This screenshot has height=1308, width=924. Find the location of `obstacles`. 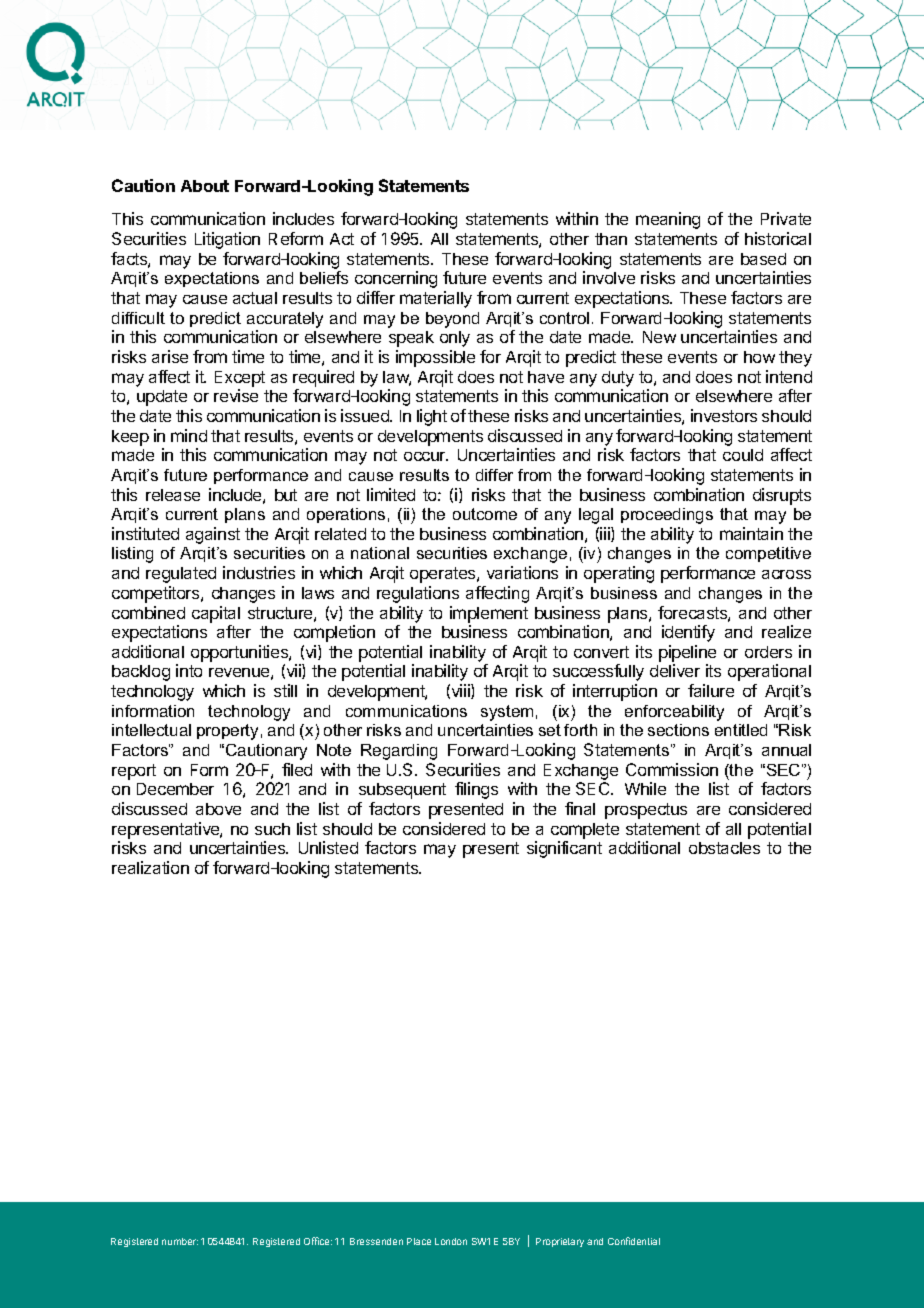

obstacles is located at coordinates (724, 848).
